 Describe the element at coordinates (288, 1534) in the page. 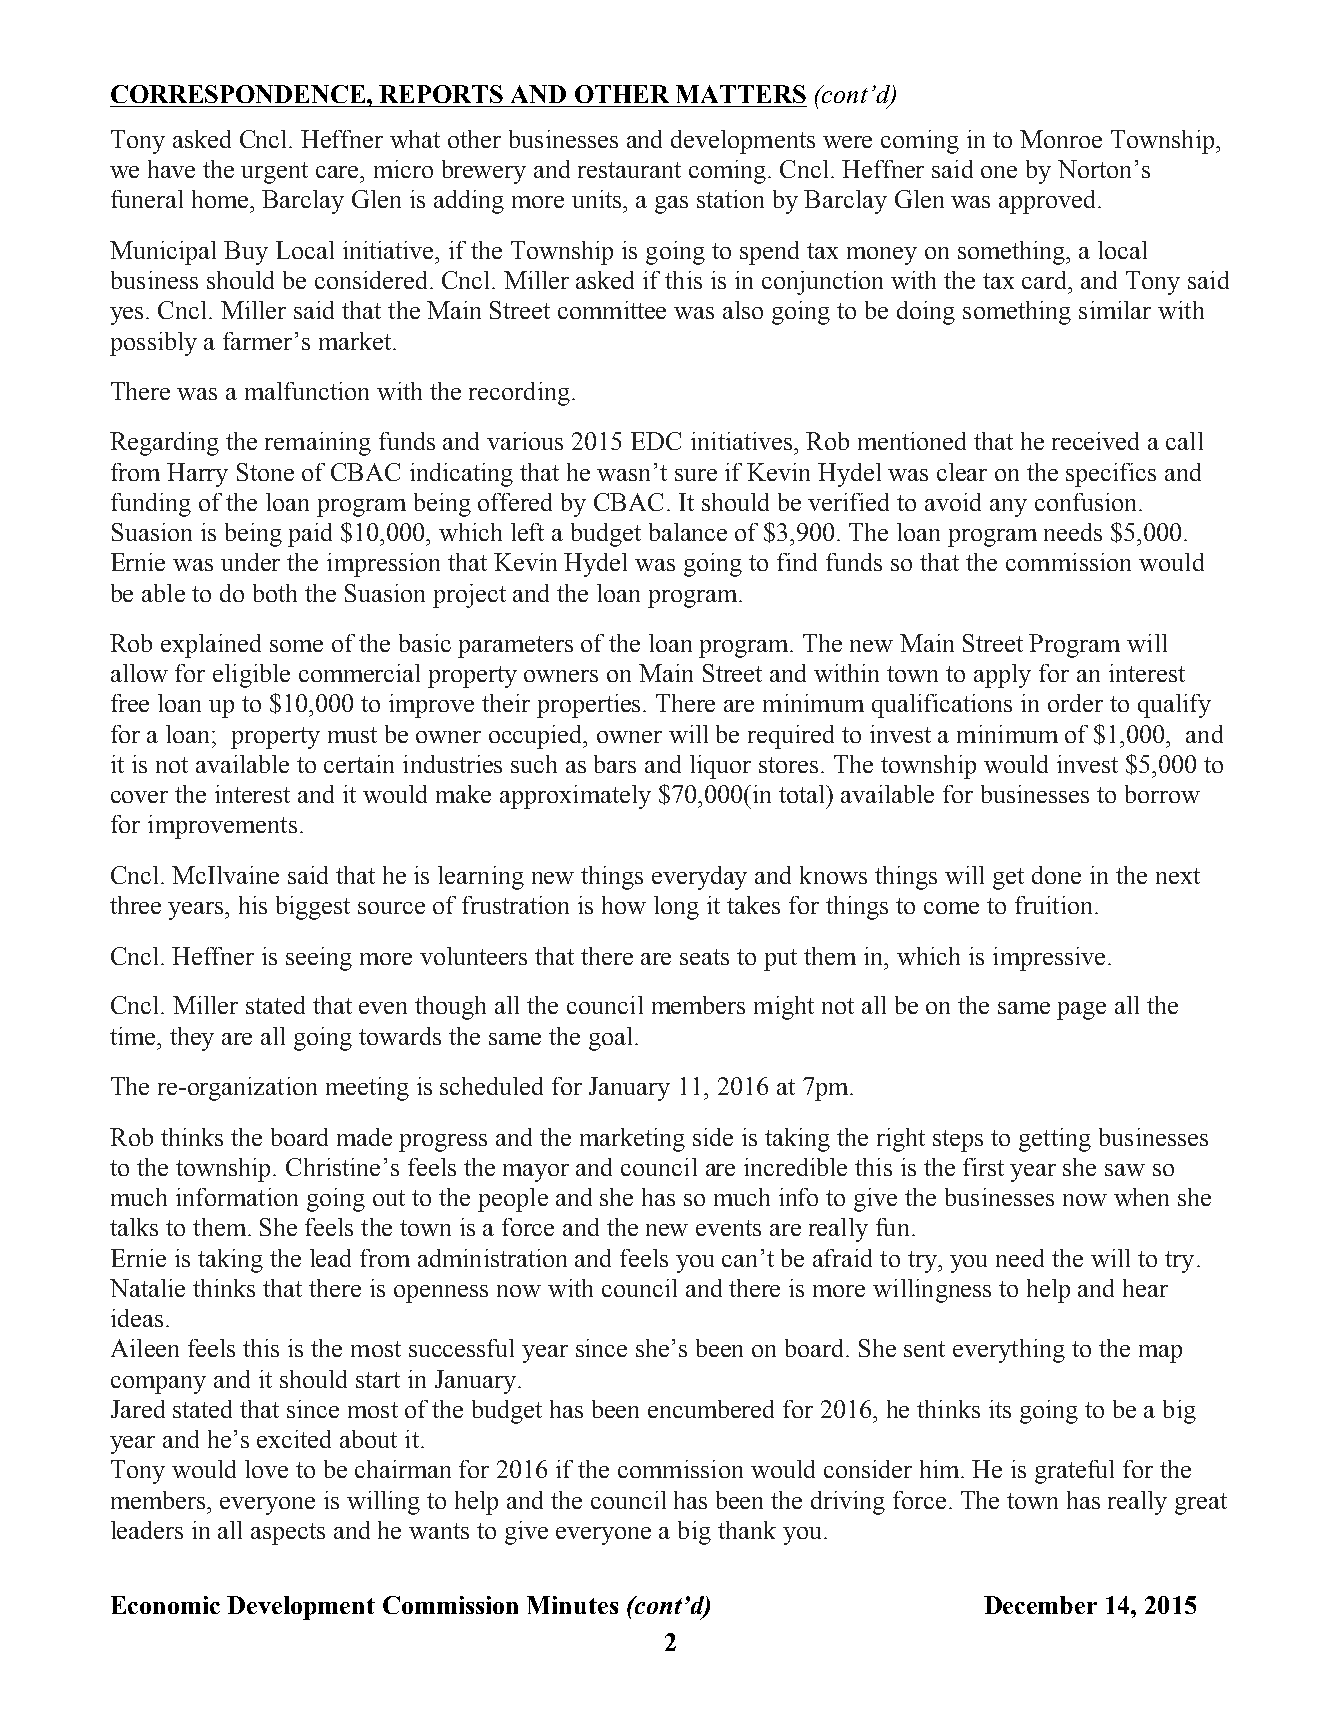

I see `aspects` at that location.
